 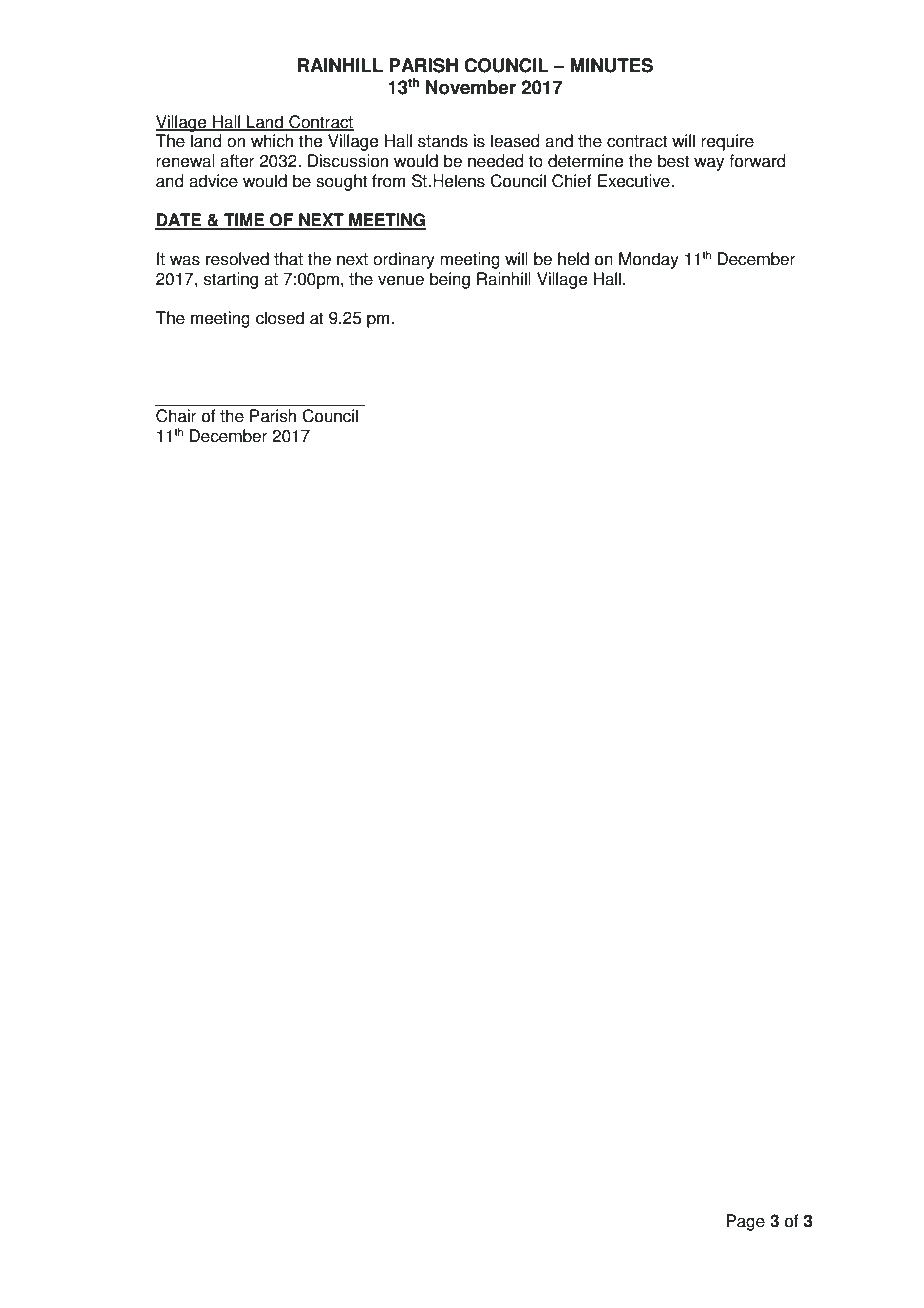 What do you see at coordinates (272, 141) in the screenshot?
I see `which` at bounding box center [272, 141].
